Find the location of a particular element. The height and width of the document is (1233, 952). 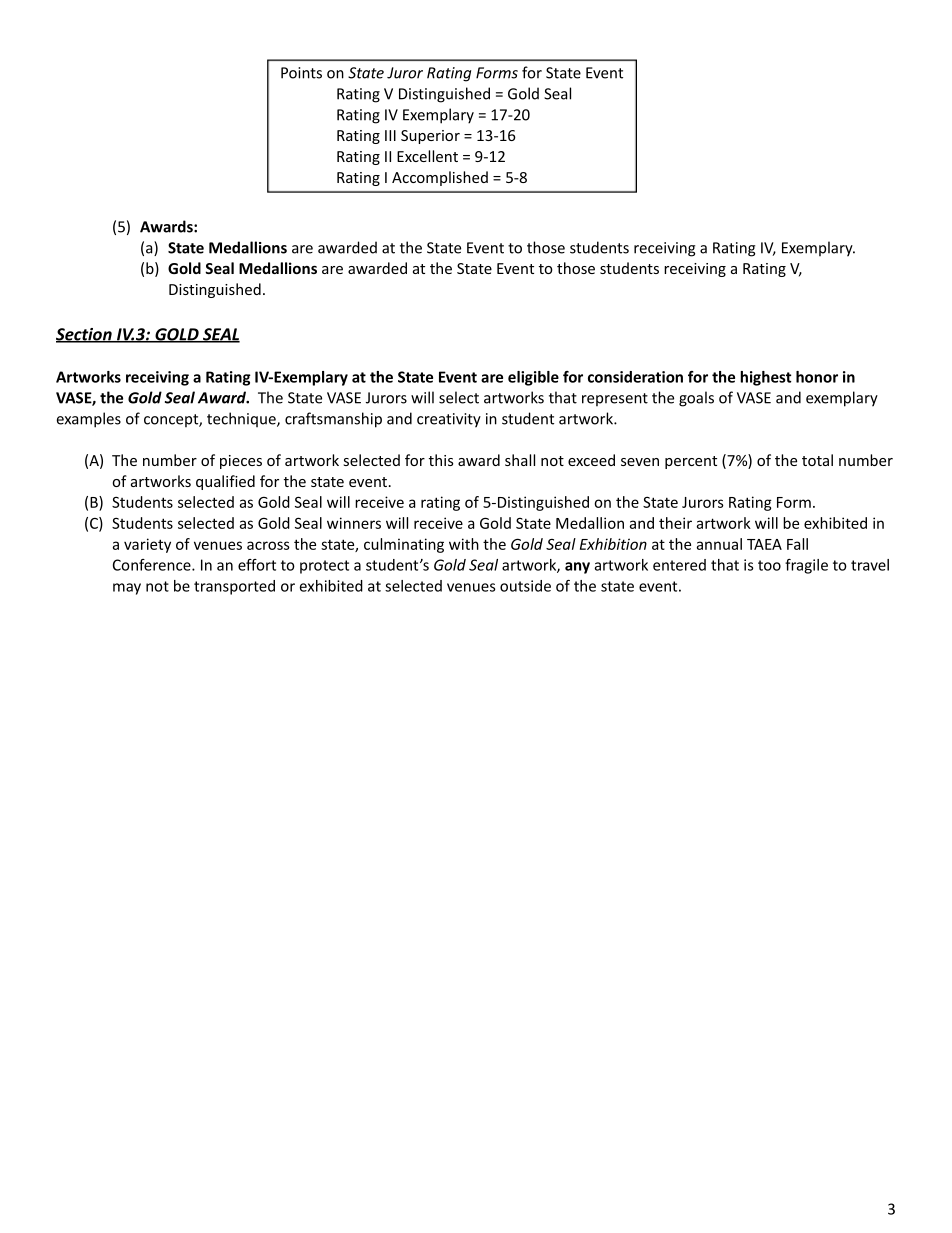

outside is located at coordinates (525, 586).
